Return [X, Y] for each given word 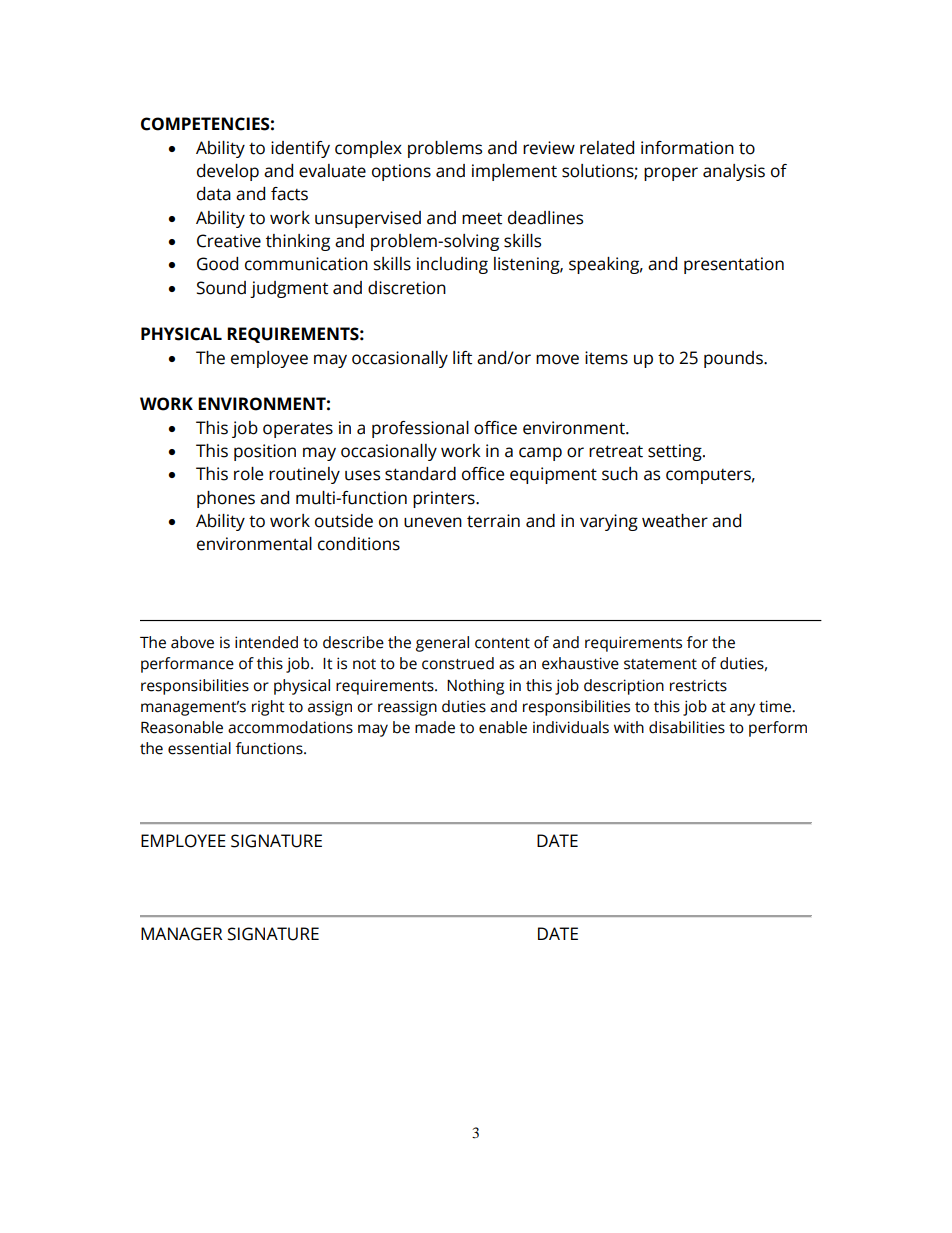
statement [660, 664]
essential [199, 748]
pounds [734, 359]
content [502, 643]
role [248, 474]
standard [420, 474]
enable [503, 727]
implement [514, 172]
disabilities [687, 727]
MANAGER [181, 934]
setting [676, 452]
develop [228, 172]
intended [266, 642]
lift [462, 358]
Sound [221, 288]
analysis [734, 172]
